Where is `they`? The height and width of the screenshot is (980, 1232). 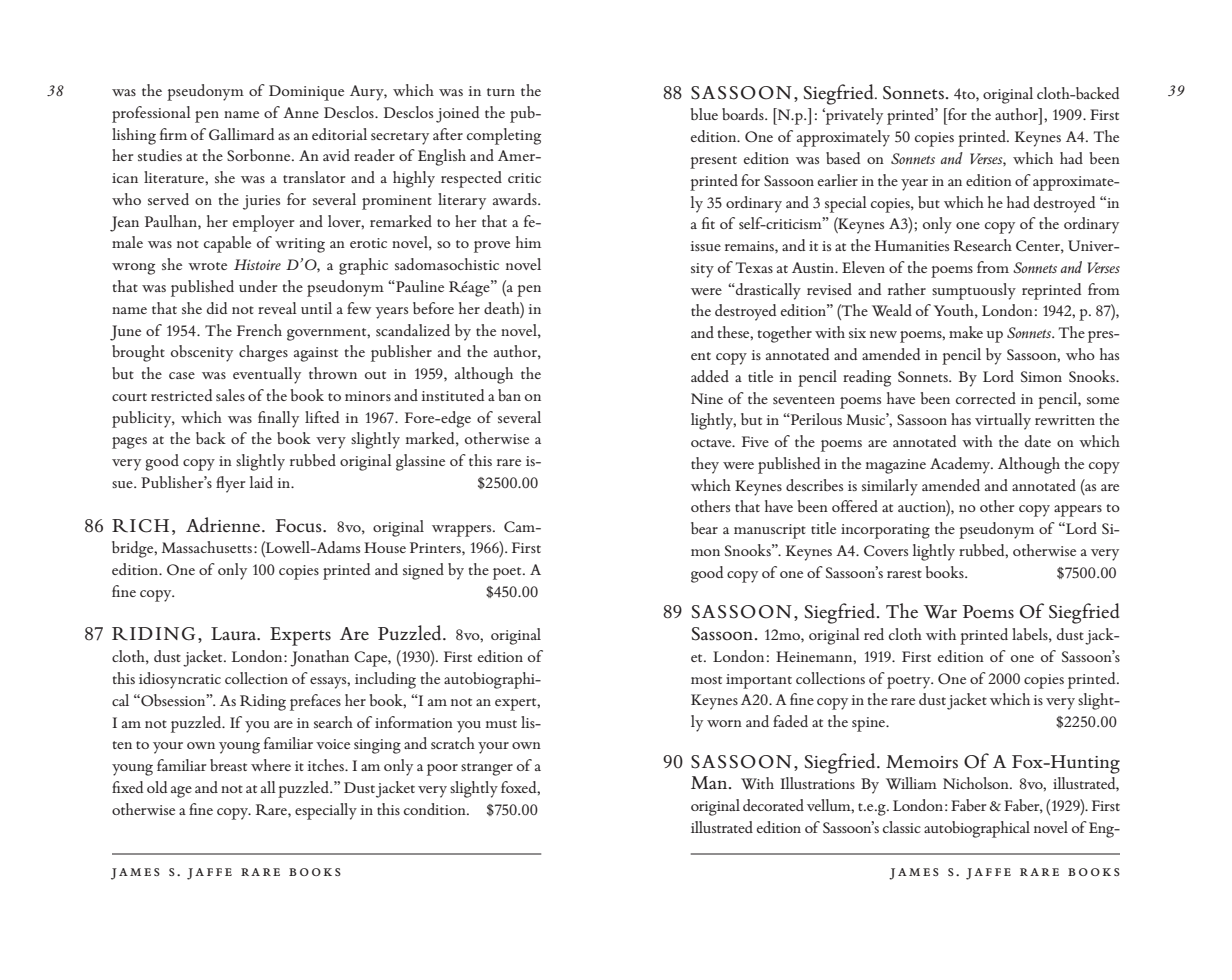
they is located at coordinates (705, 465).
